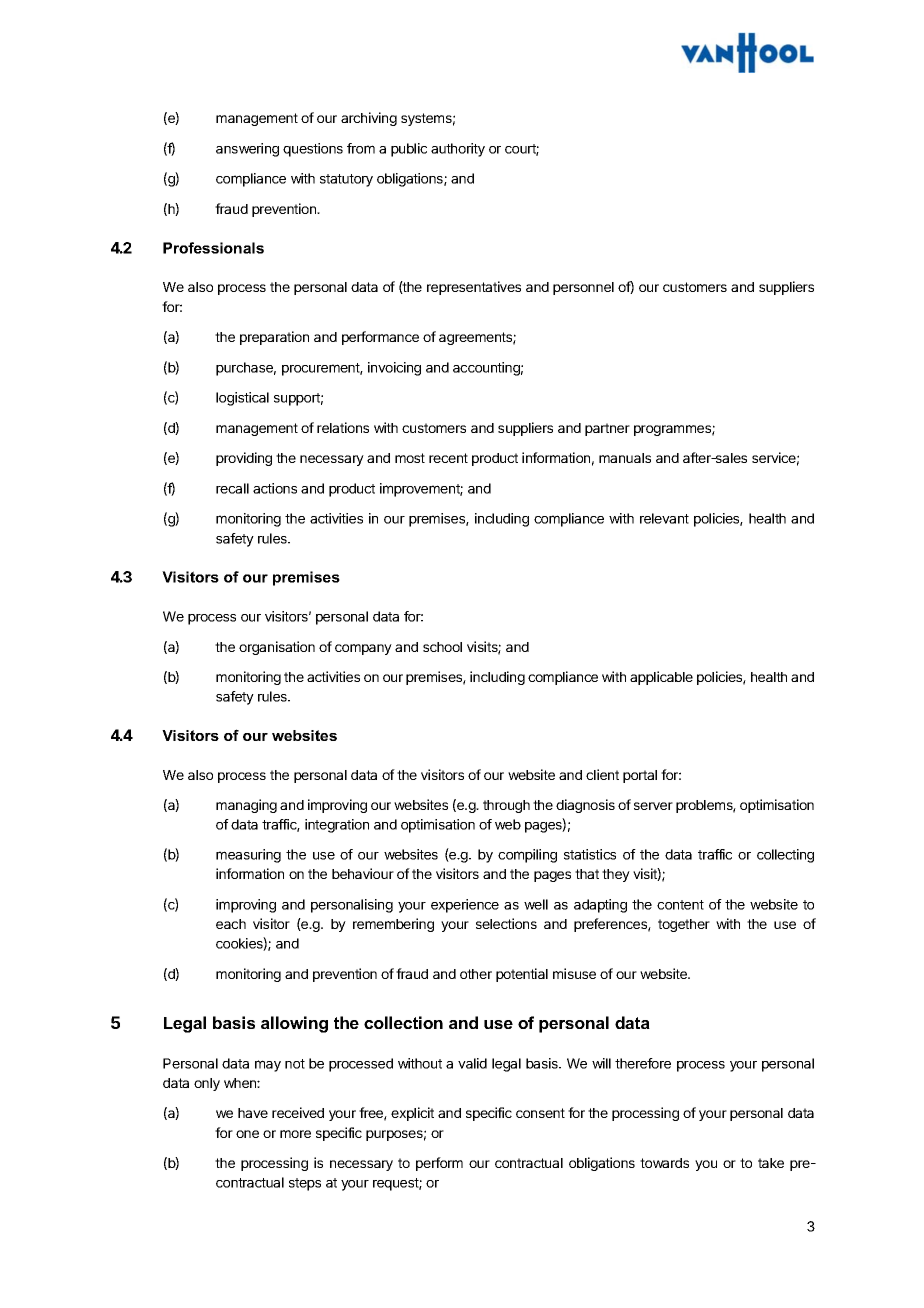 The width and height of the screenshot is (924, 1308). I want to click on personnel, so click(583, 288).
